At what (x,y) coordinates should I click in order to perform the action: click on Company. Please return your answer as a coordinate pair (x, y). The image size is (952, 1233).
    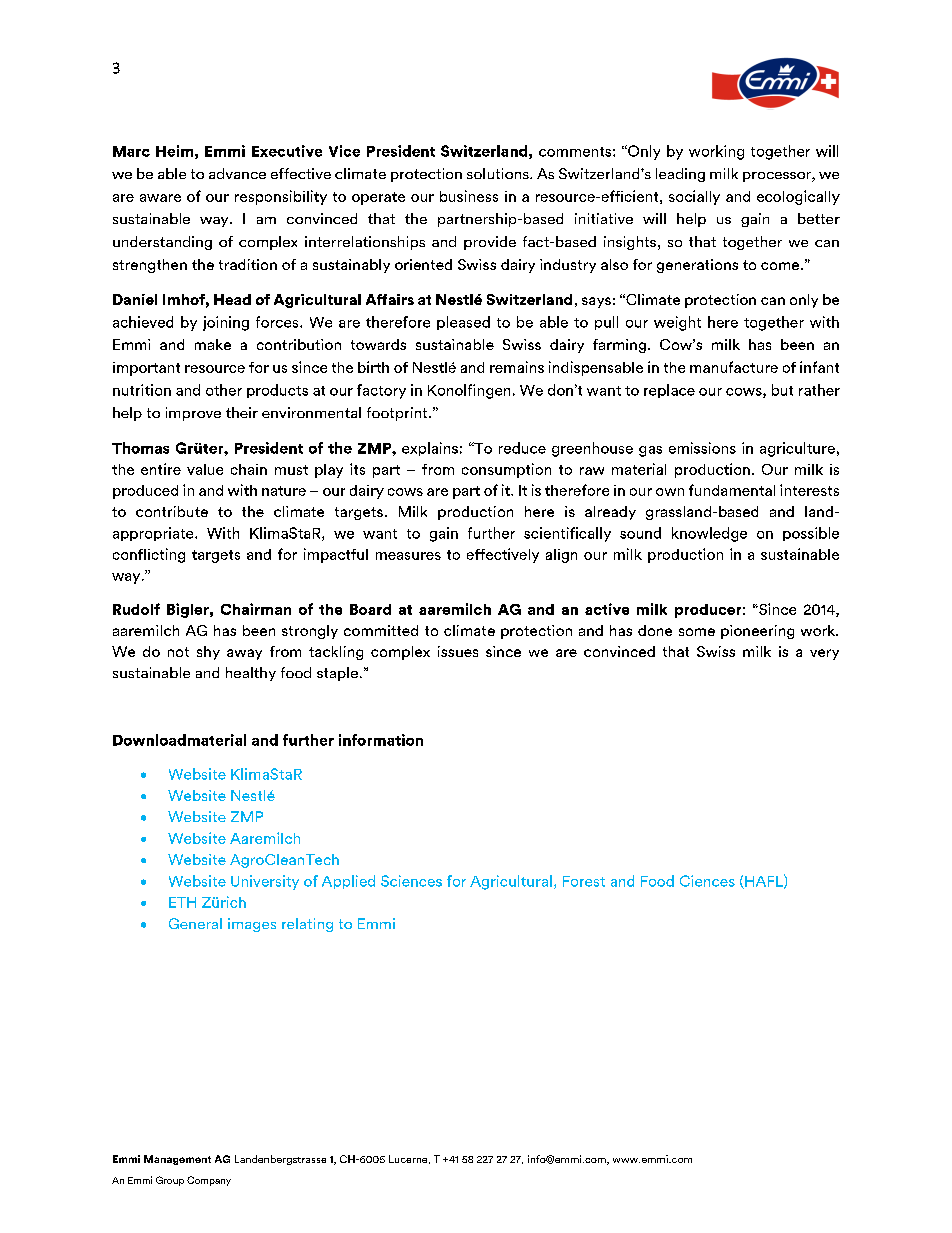
    Looking at the image, I should click on (209, 1181).
